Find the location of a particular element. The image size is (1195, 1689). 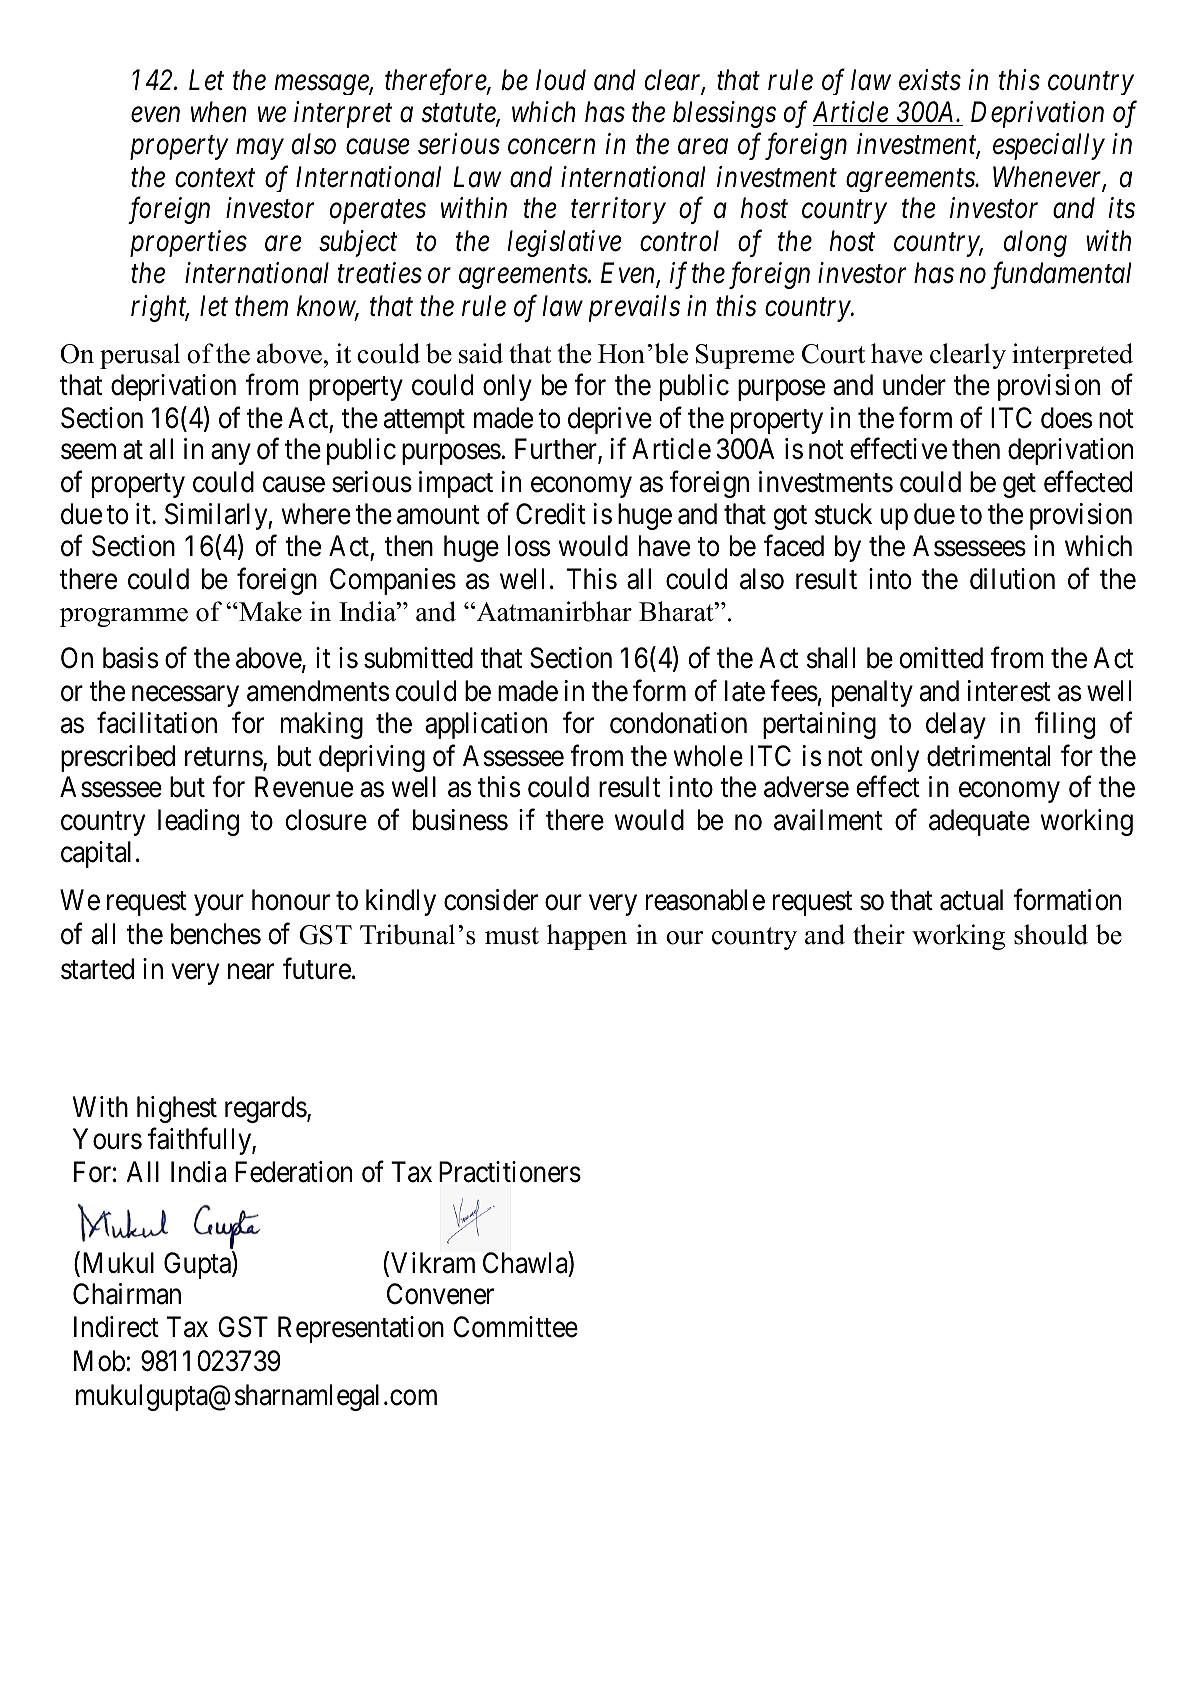

get is located at coordinates (1019, 486).
